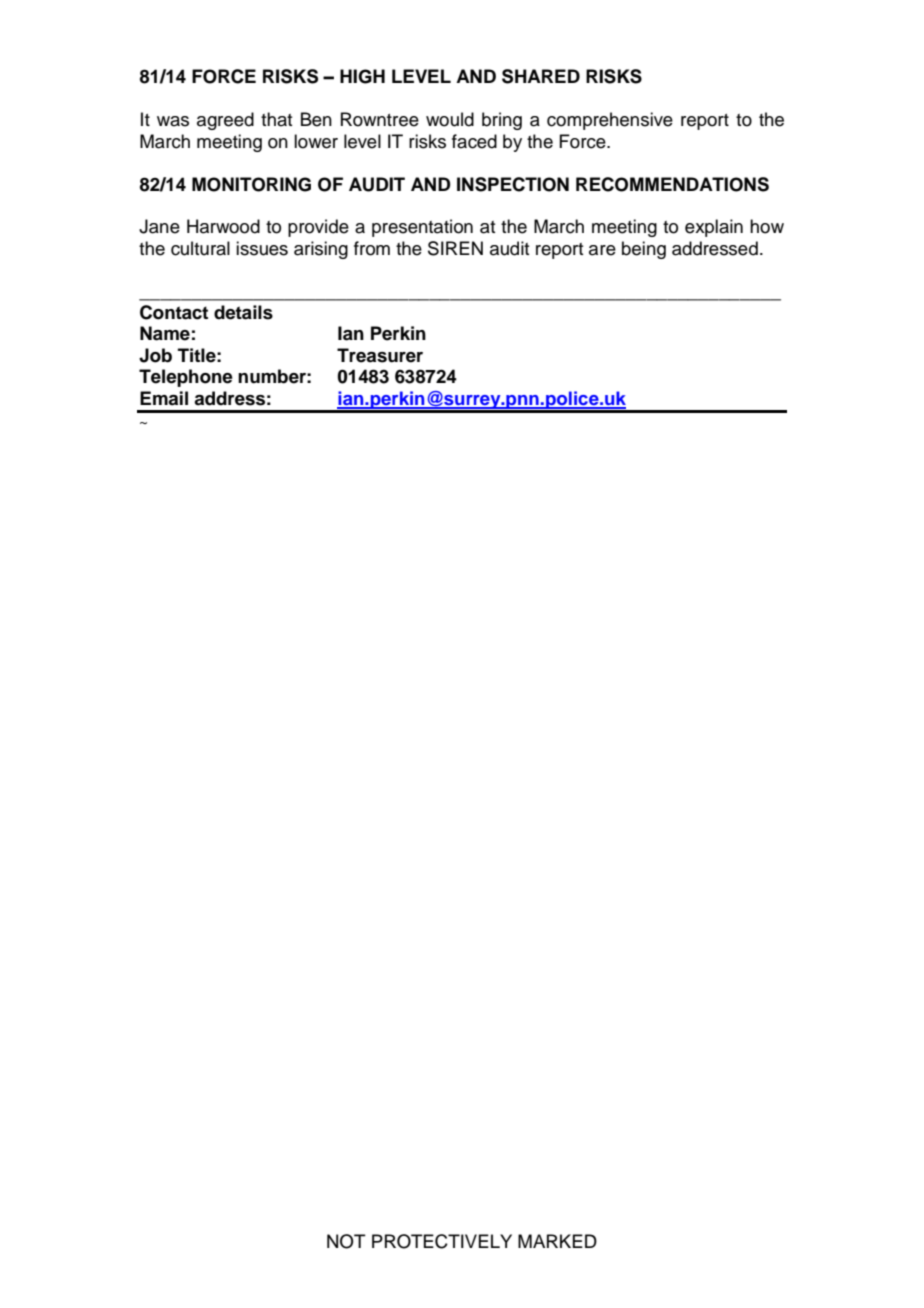 The image size is (924, 1308). I want to click on Treasurer, so click(380, 355).
